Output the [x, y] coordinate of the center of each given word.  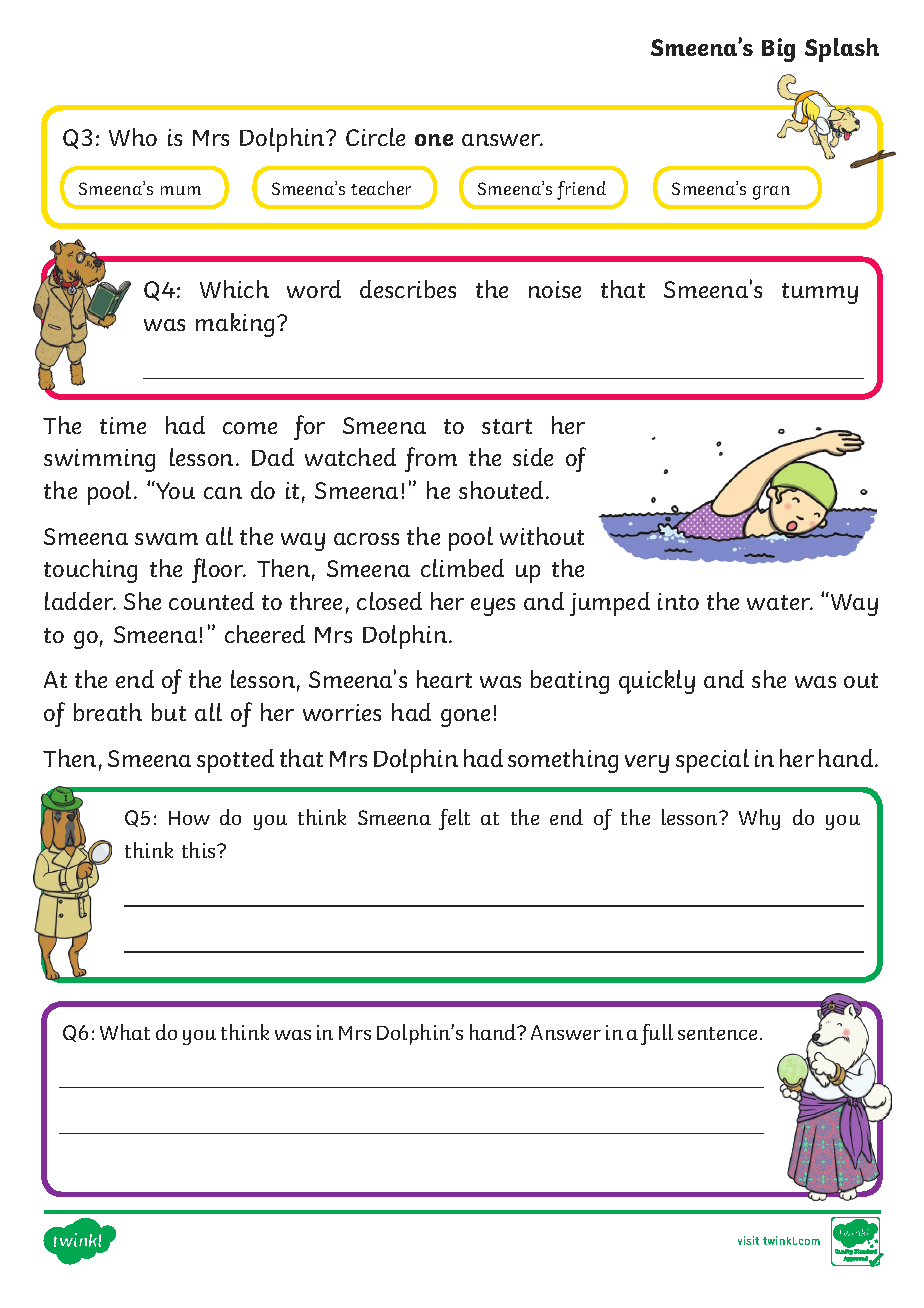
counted [211, 601]
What [125, 1032]
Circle [375, 137]
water [779, 602]
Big [778, 50]
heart [444, 679]
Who [133, 137]
